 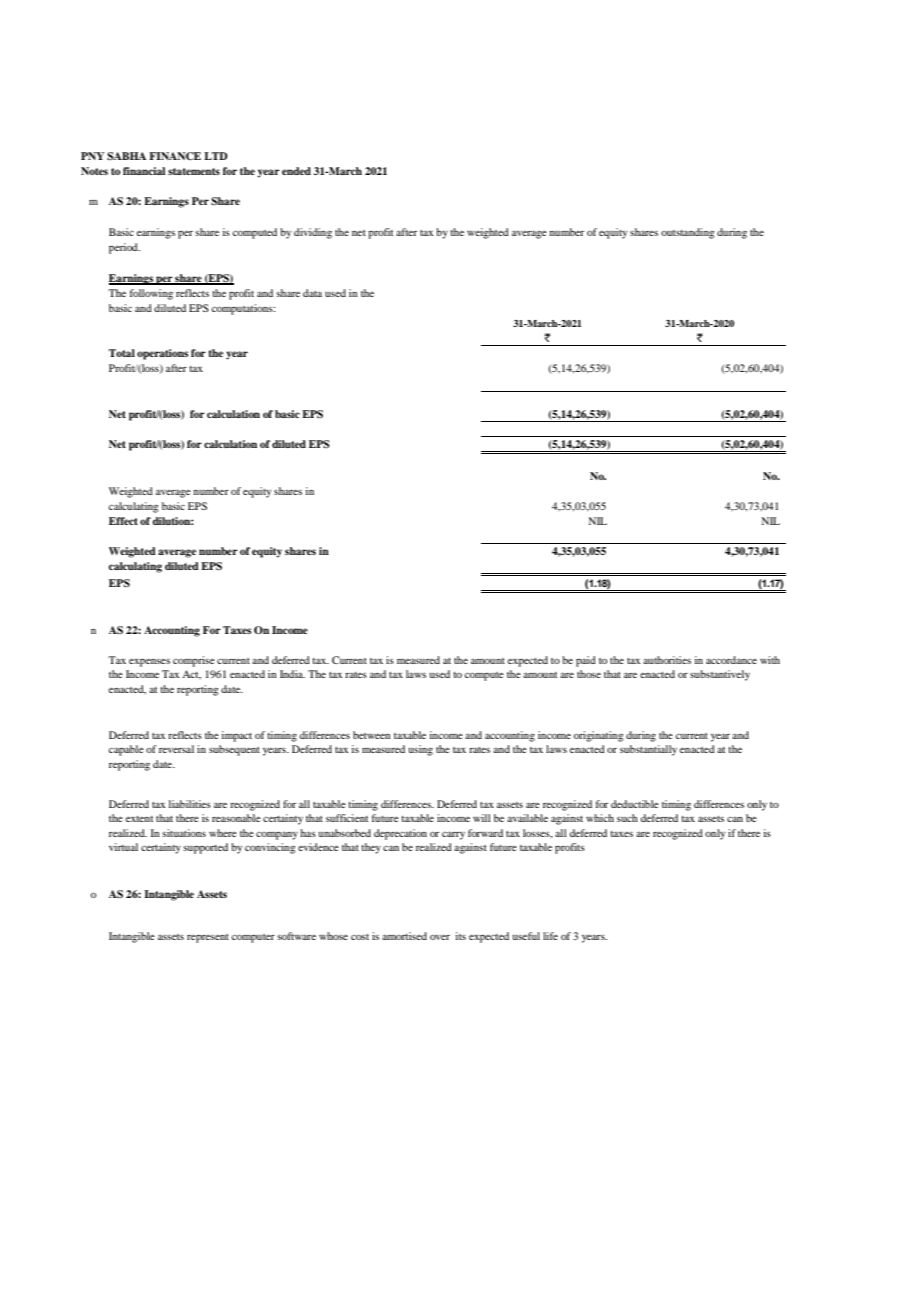 What do you see at coordinates (586, 661) in the document?
I see `paid` at bounding box center [586, 661].
